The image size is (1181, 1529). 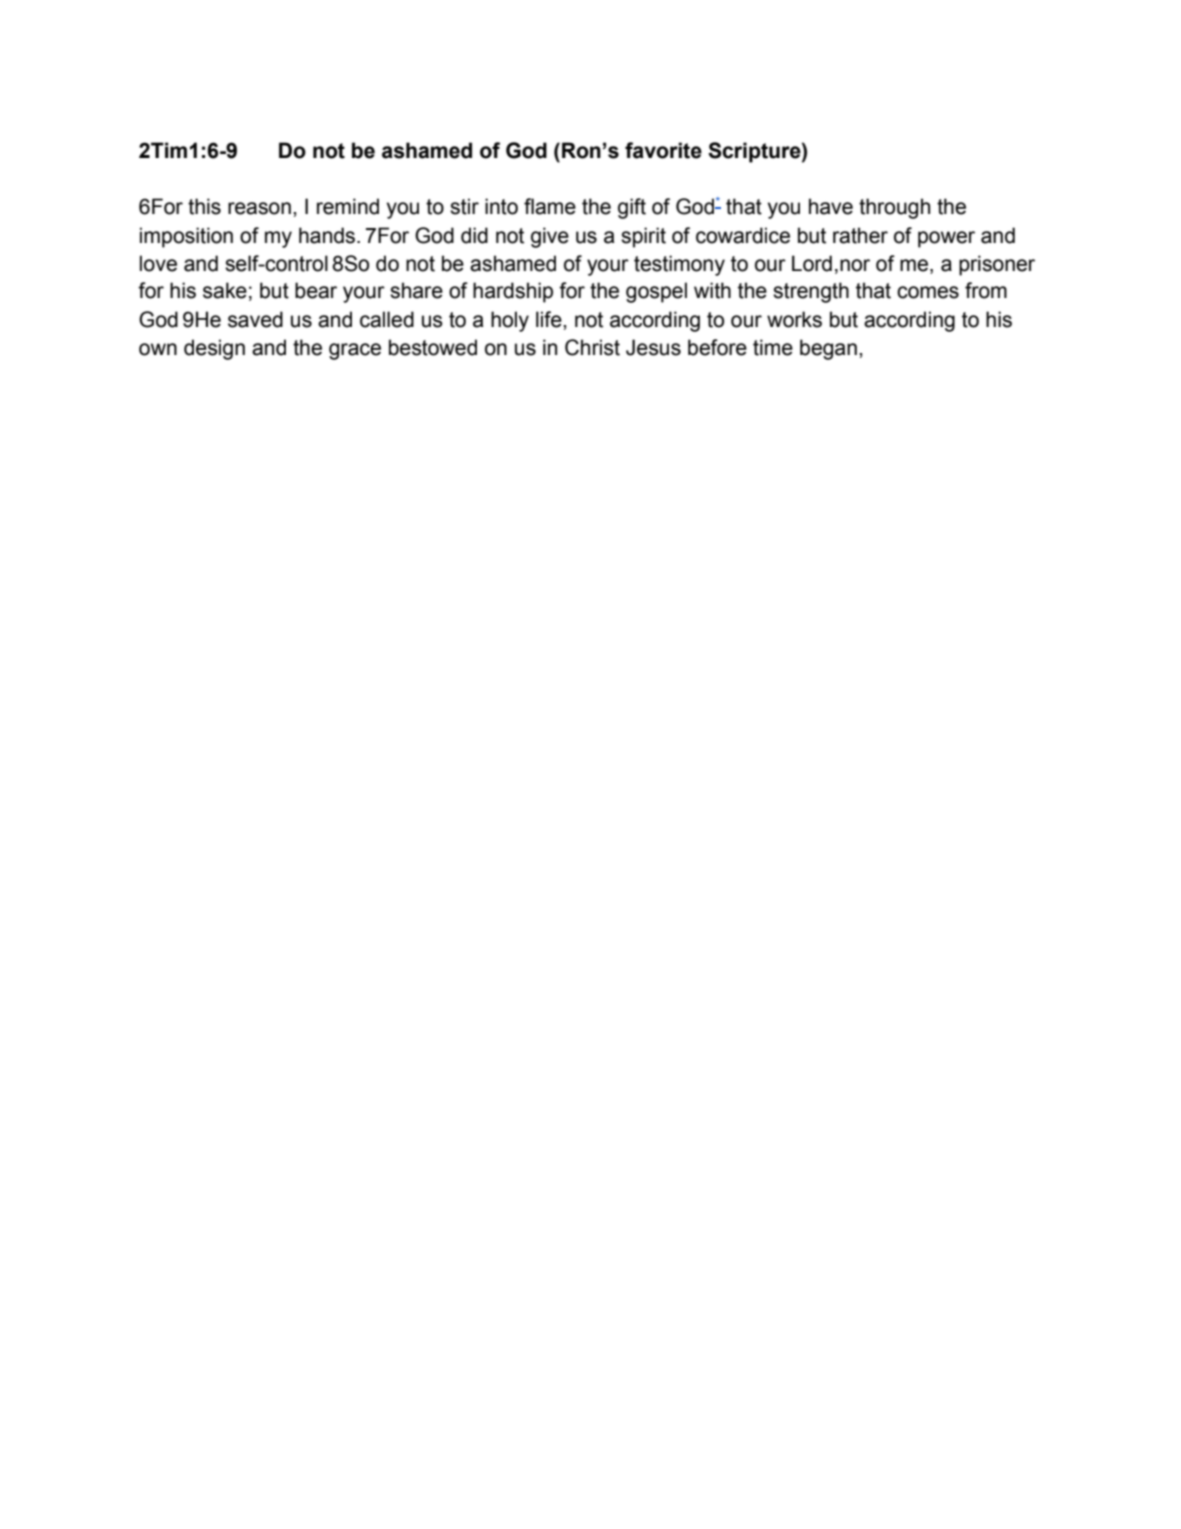 I want to click on reason, so click(x=259, y=208).
